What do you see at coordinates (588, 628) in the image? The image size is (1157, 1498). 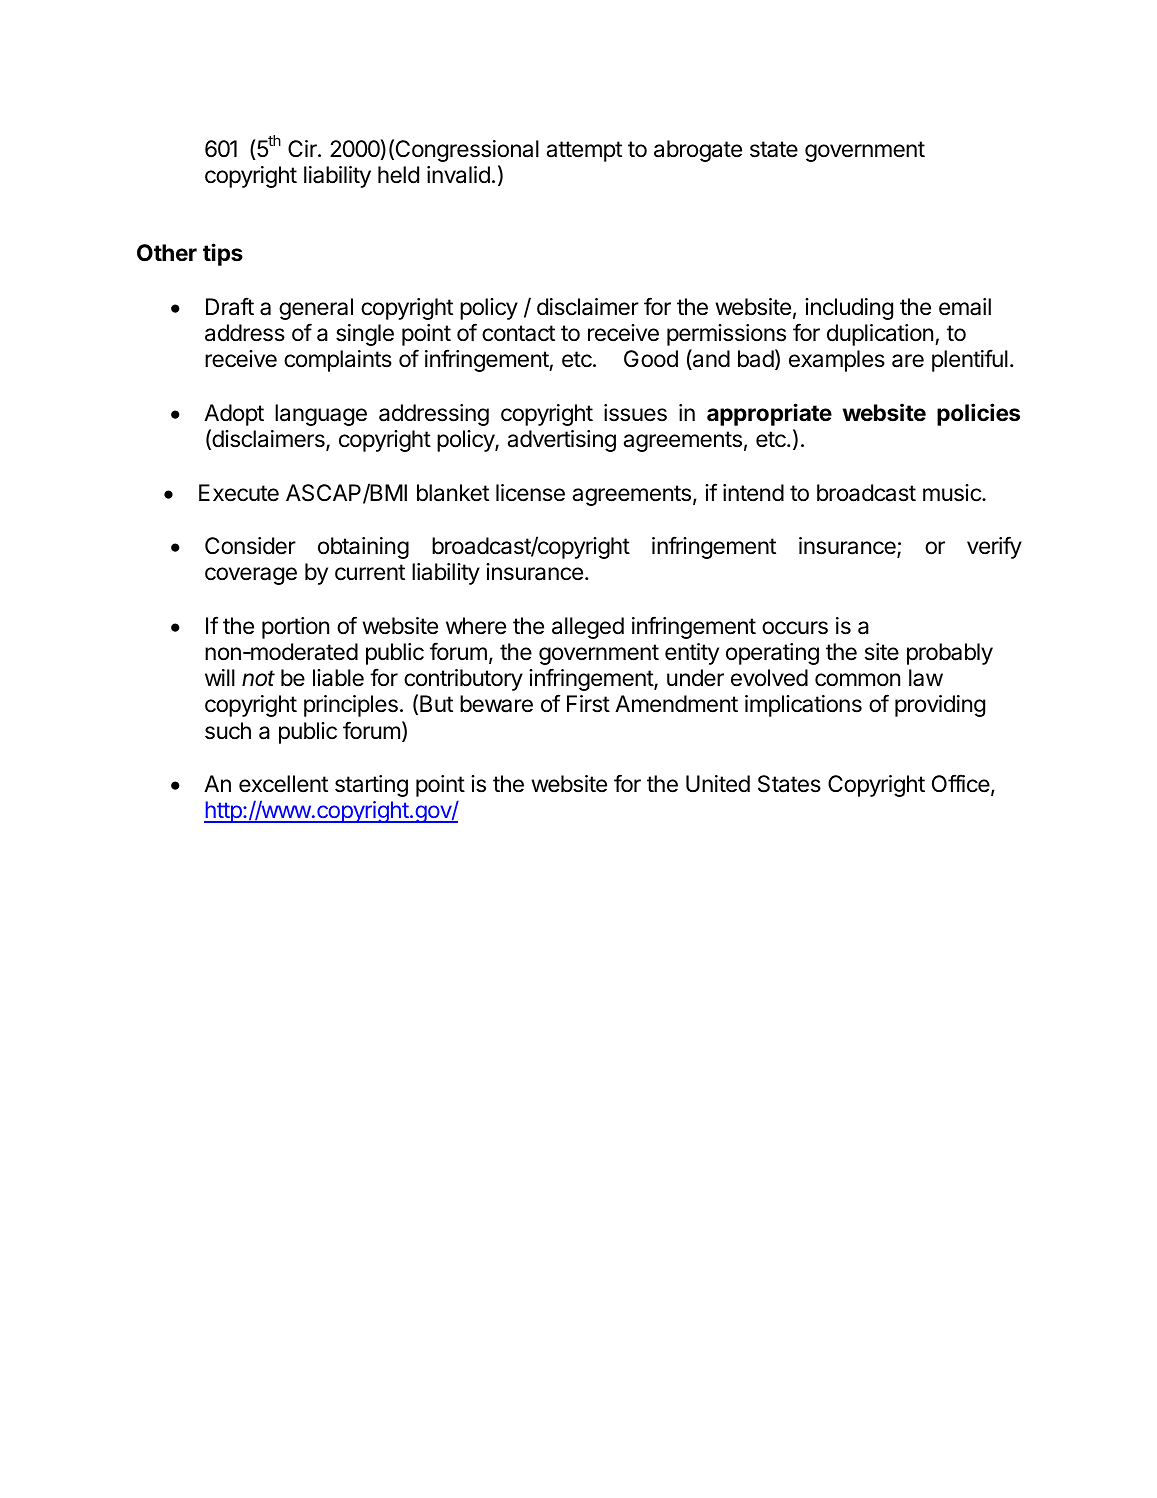 I see `alleged` at bounding box center [588, 628].
